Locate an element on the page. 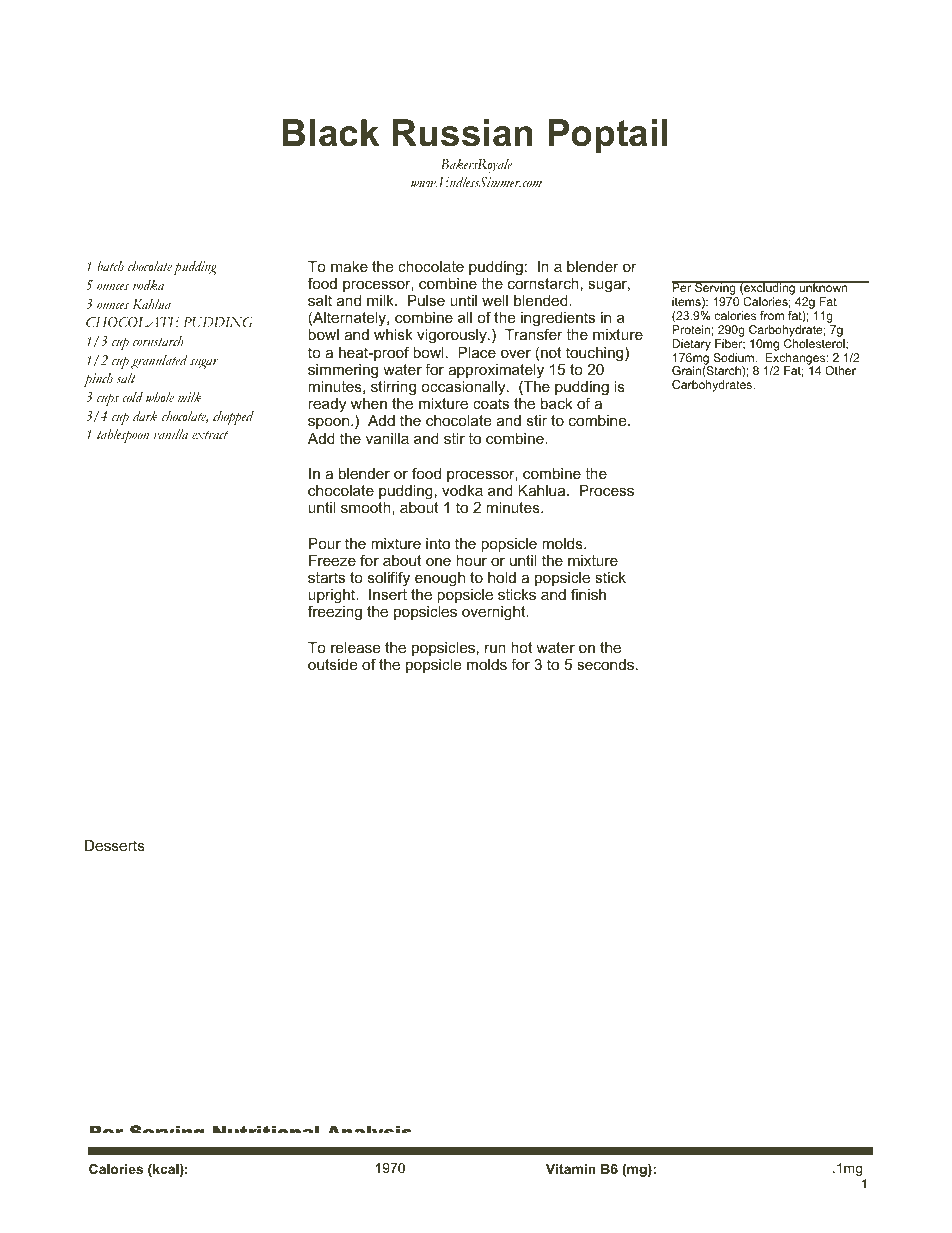  Black is located at coordinates (330, 133).
